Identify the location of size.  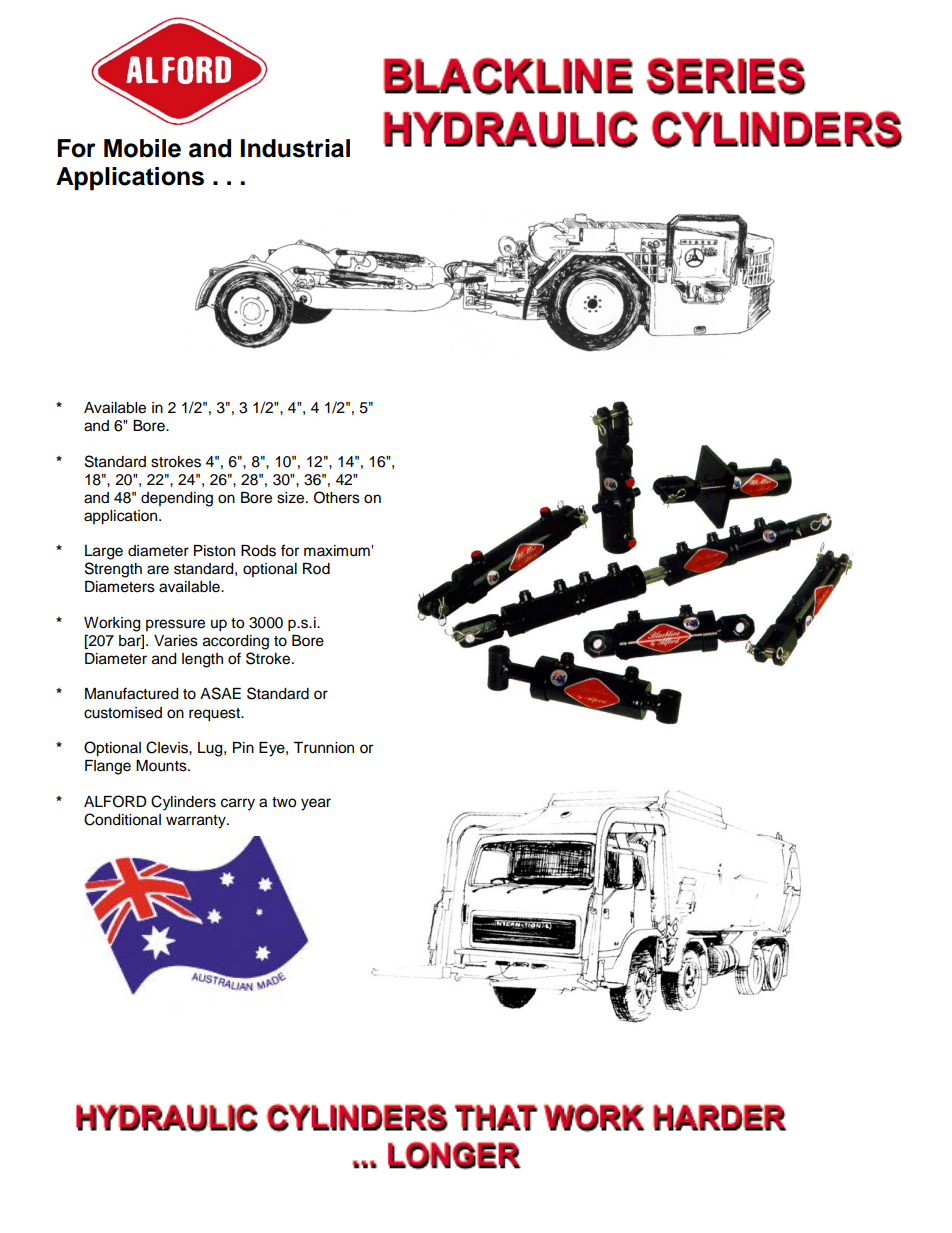
(290, 498).
